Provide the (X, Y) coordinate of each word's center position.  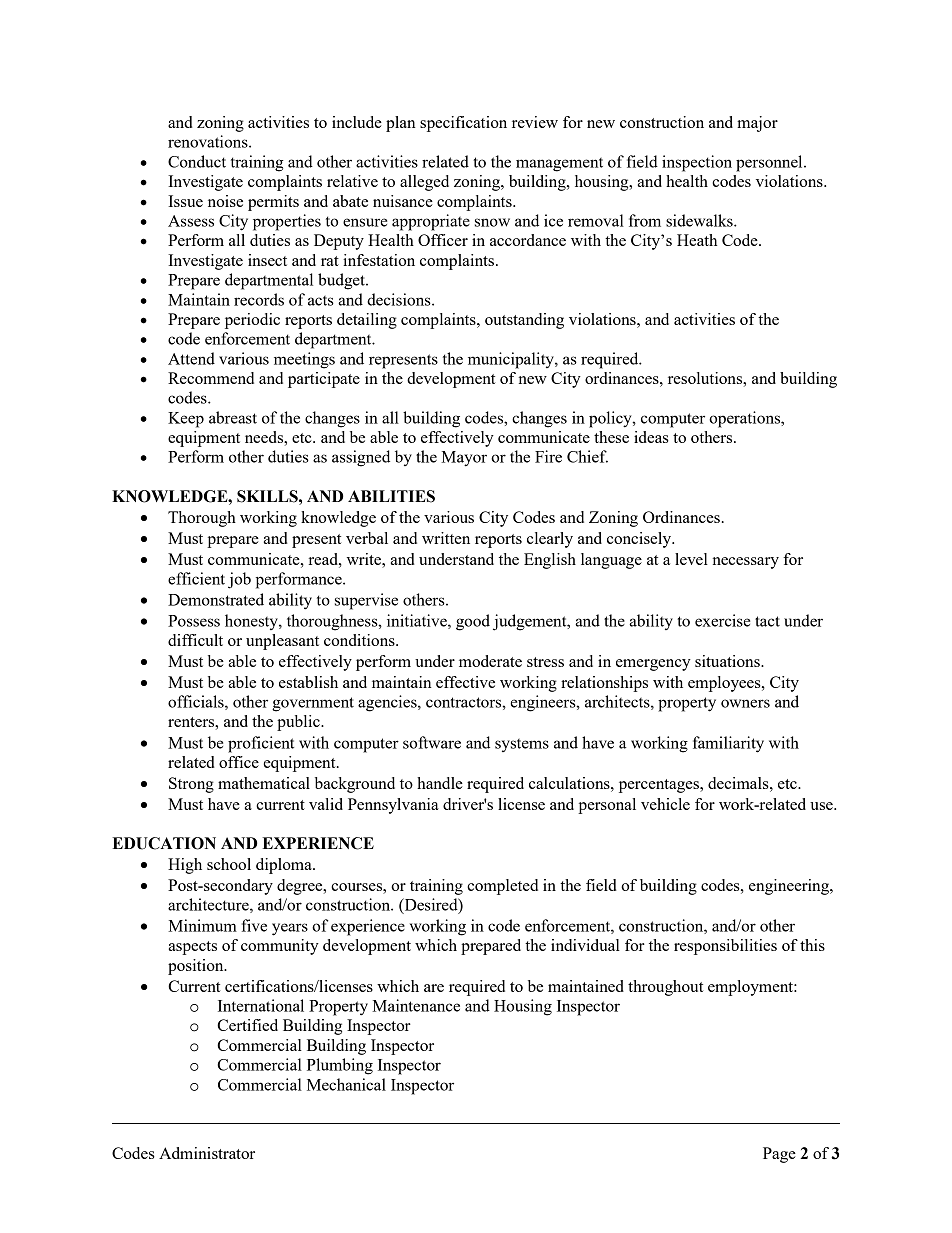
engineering (790, 887)
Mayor (464, 459)
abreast (233, 417)
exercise (722, 620)
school (229, 864)
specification (463, 124)
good (473, 622)
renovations (209, 141)
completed (502, 887)
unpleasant (282, 642)
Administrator (207, 1153)
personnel (770, 163)
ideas (651, 437)
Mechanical (346, 1084)
